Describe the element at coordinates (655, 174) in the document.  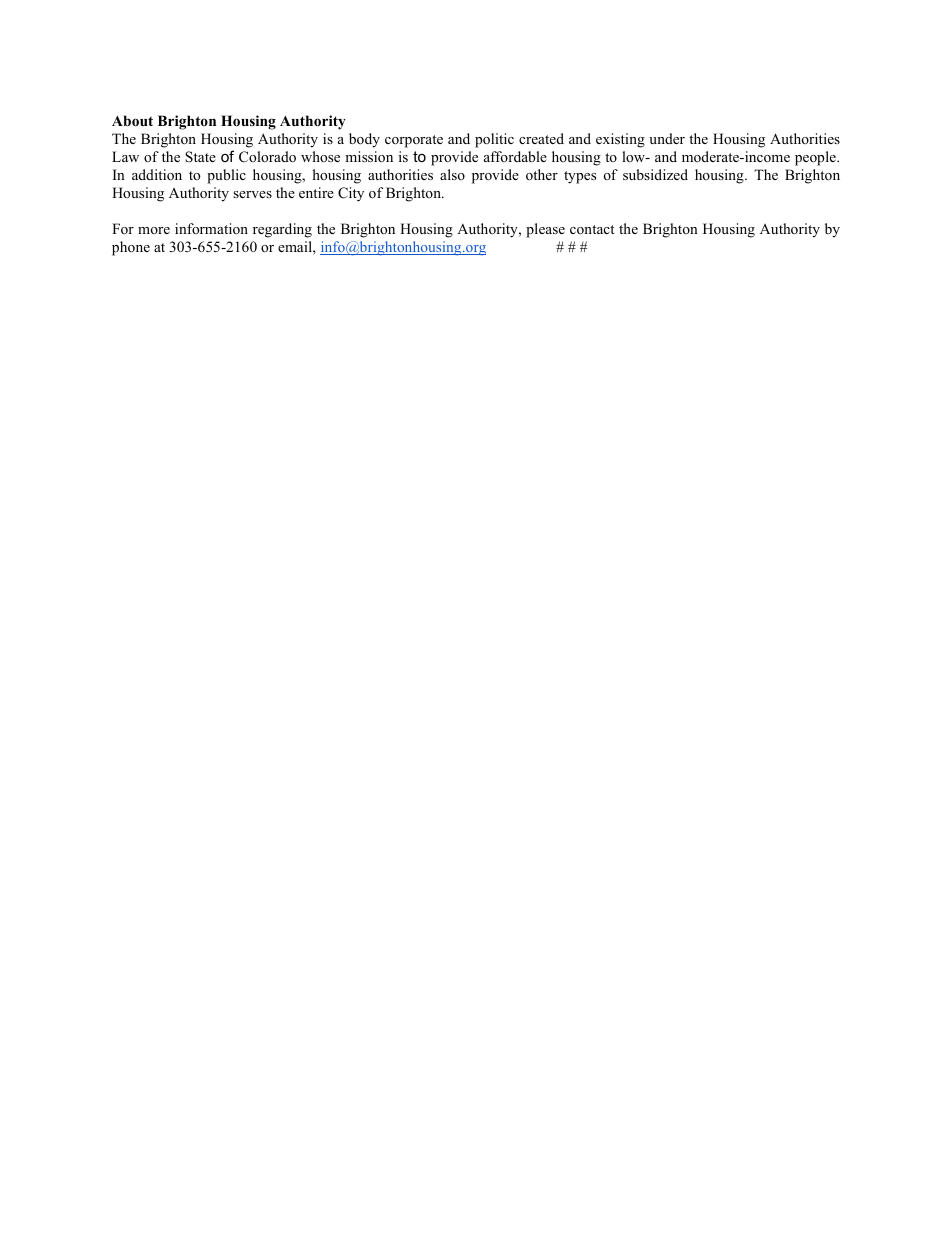
I see `subsidized` at that location.
